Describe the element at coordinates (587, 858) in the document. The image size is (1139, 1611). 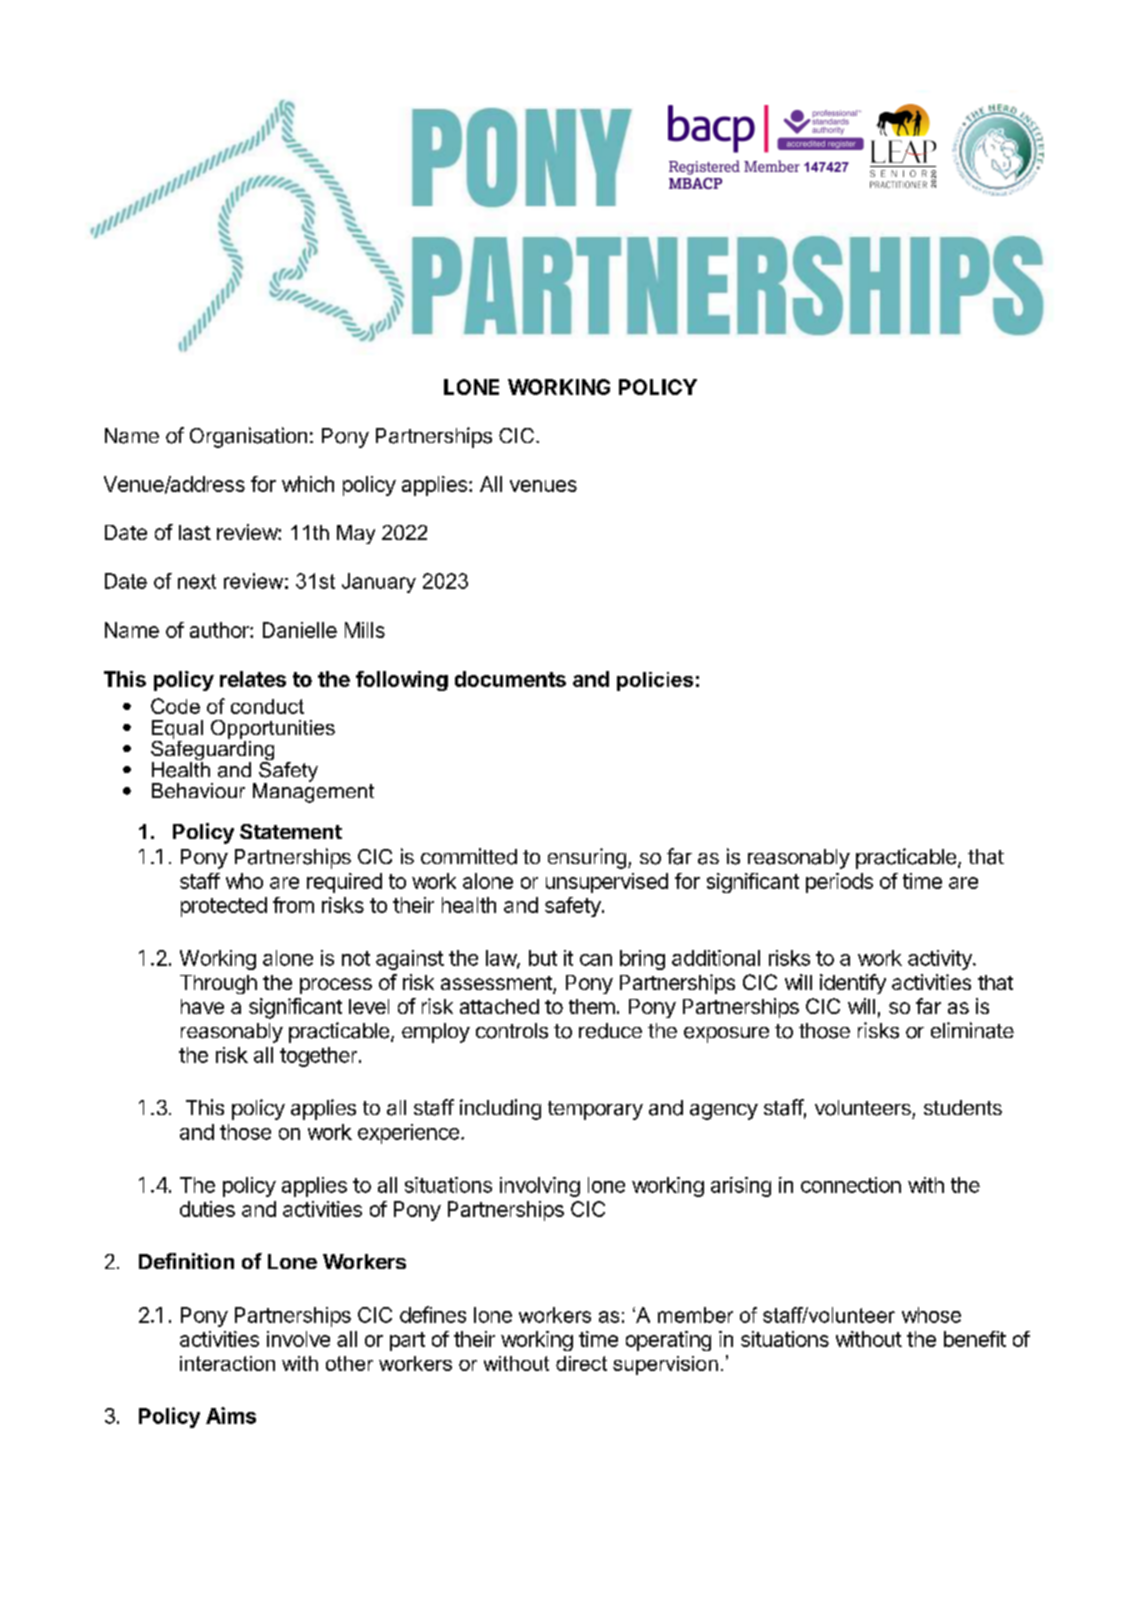
I see `ensuring` at that location.
